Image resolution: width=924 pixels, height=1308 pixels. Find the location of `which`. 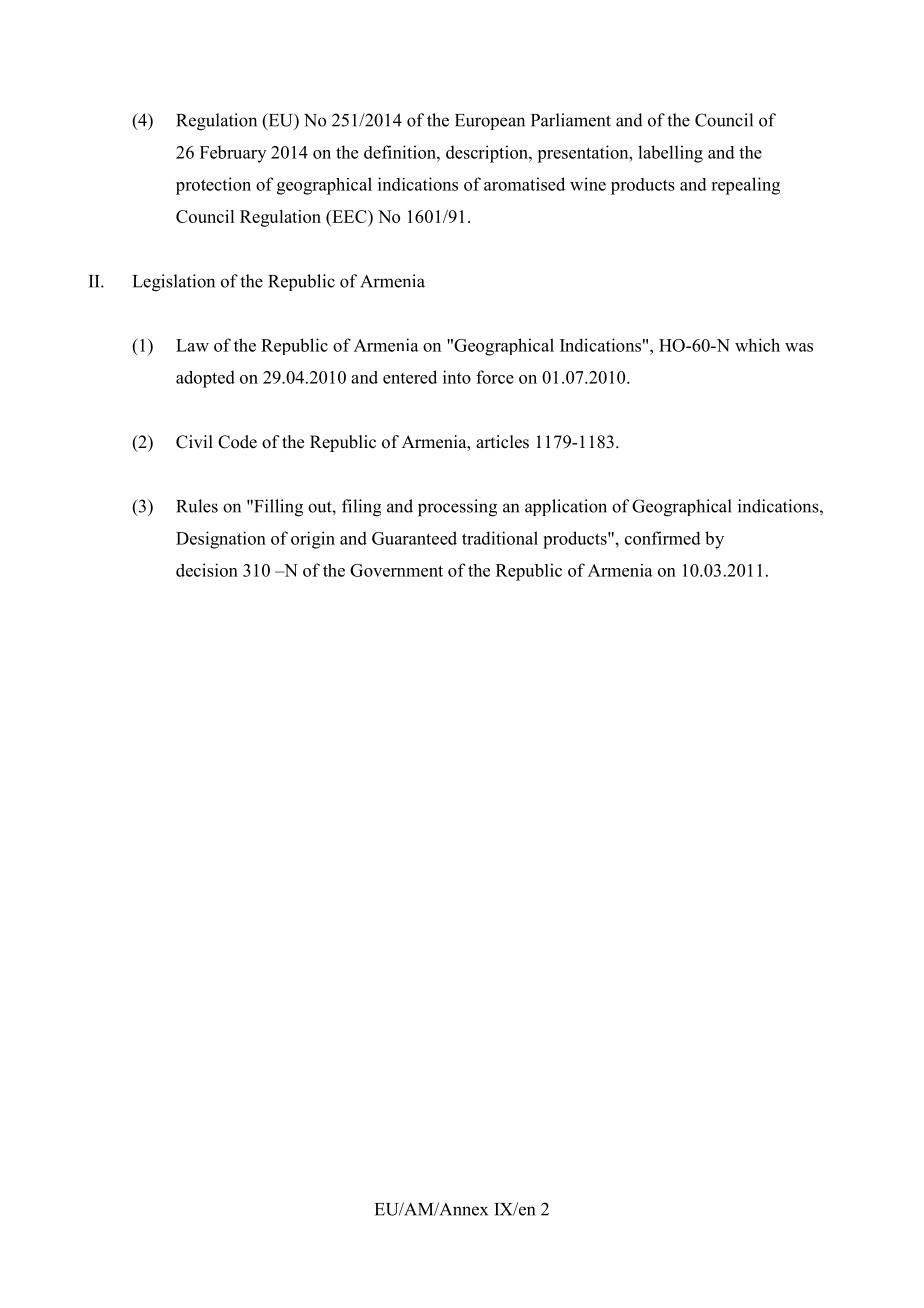

which is located at coordinates (757, 345).
